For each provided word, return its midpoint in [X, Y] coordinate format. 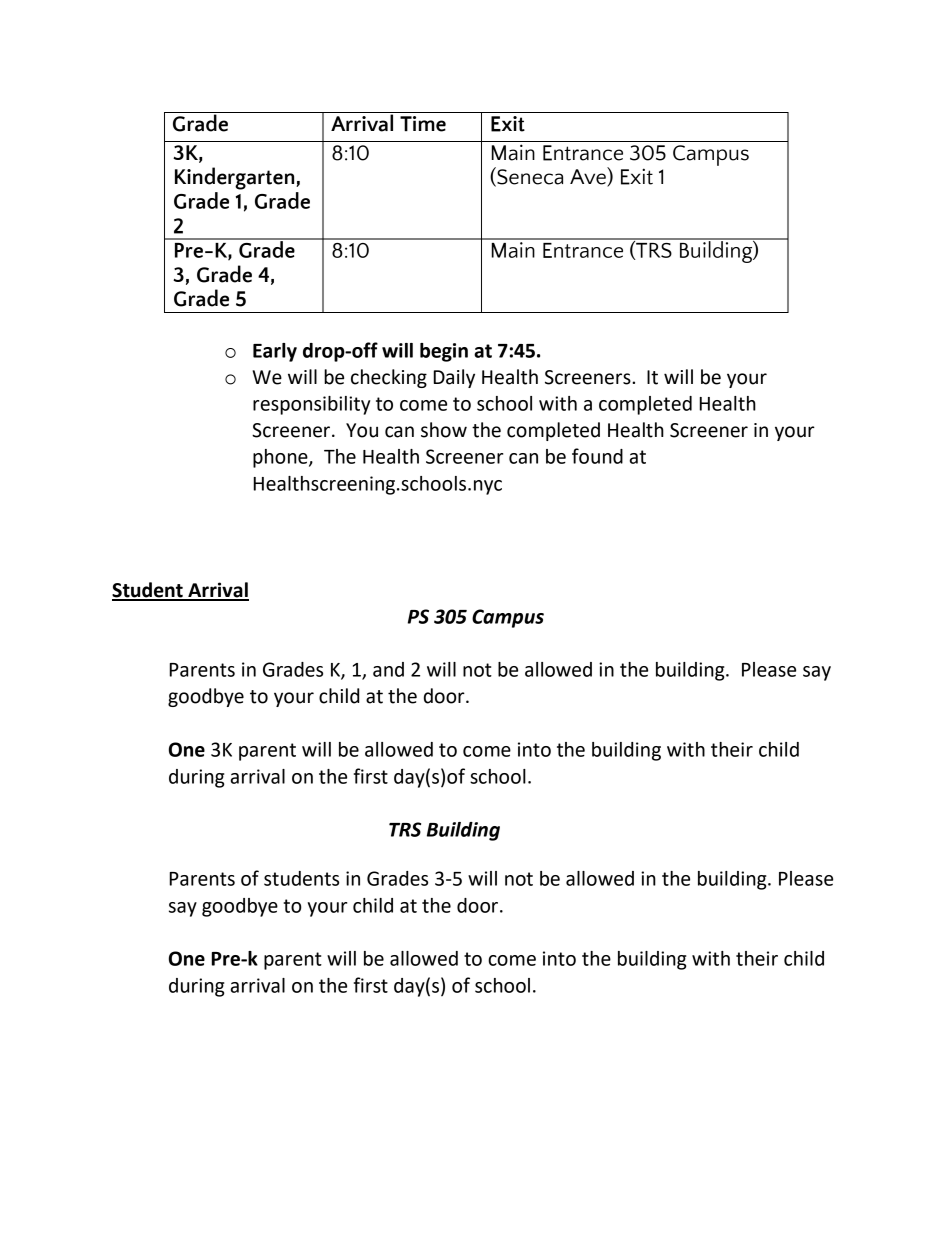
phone [281, 458]
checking [389, 378]
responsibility [312, 405]
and [388, 669]
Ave [589, 177]
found [597, 456]
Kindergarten [236, 178]
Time [423, 124]
